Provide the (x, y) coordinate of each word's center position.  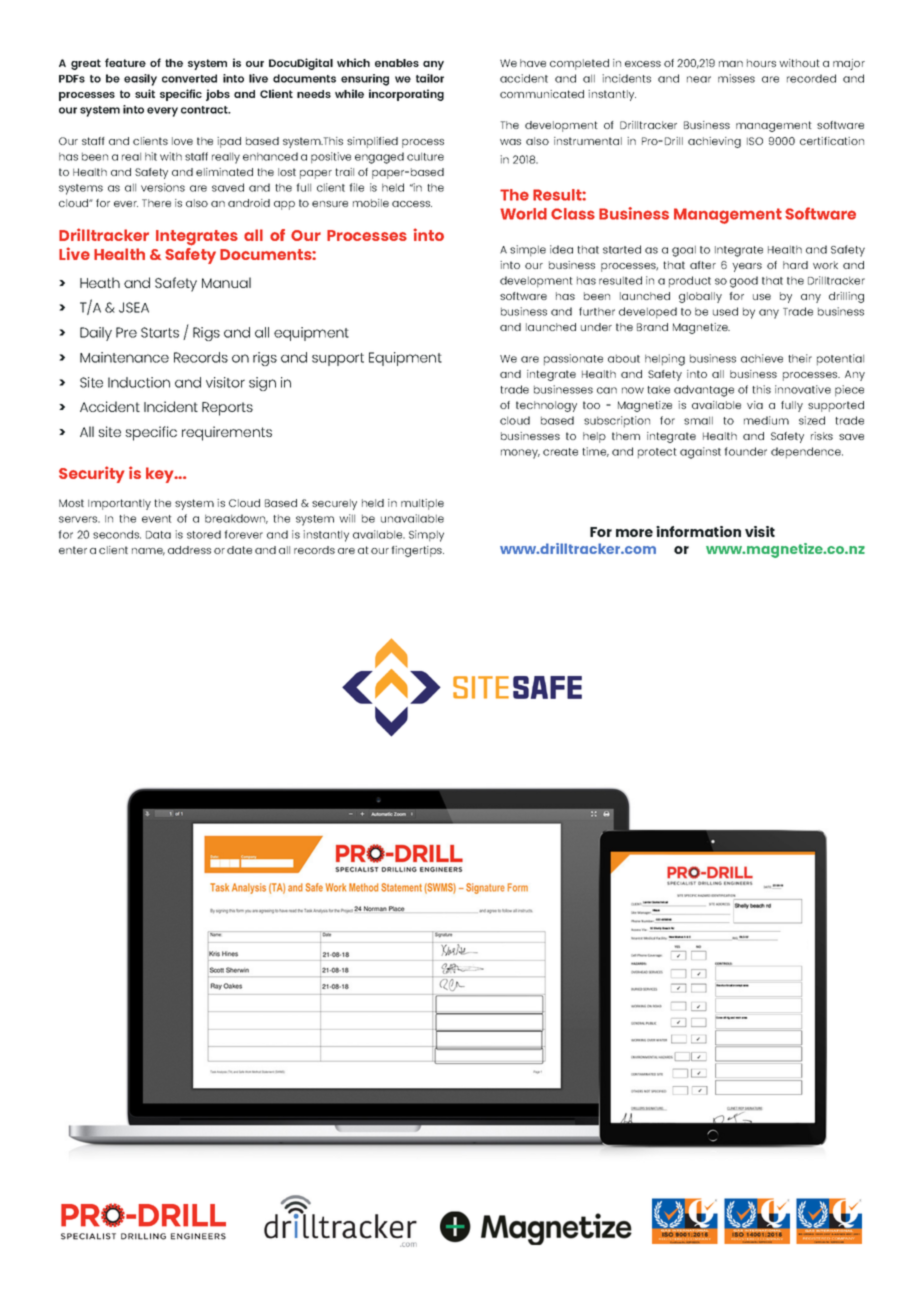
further (597, 311)
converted (189, 78)
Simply (426, 536)
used (725, 311)
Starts (160, 332)
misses (736, 78)
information (698, 531)
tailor (430, 78)
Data (158, 535)
